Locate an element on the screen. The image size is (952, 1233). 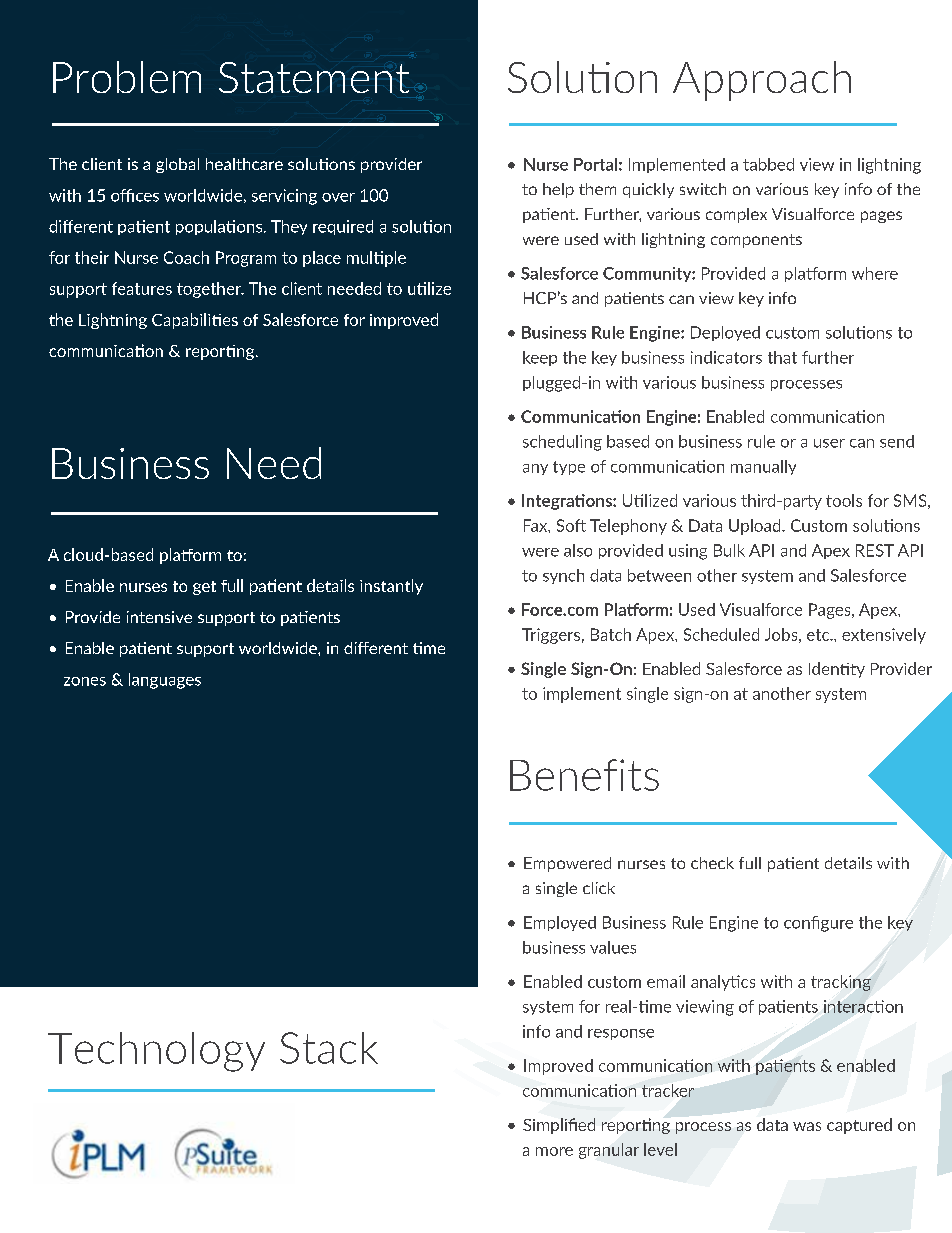
Problem is located at coordinates (127, 77).
